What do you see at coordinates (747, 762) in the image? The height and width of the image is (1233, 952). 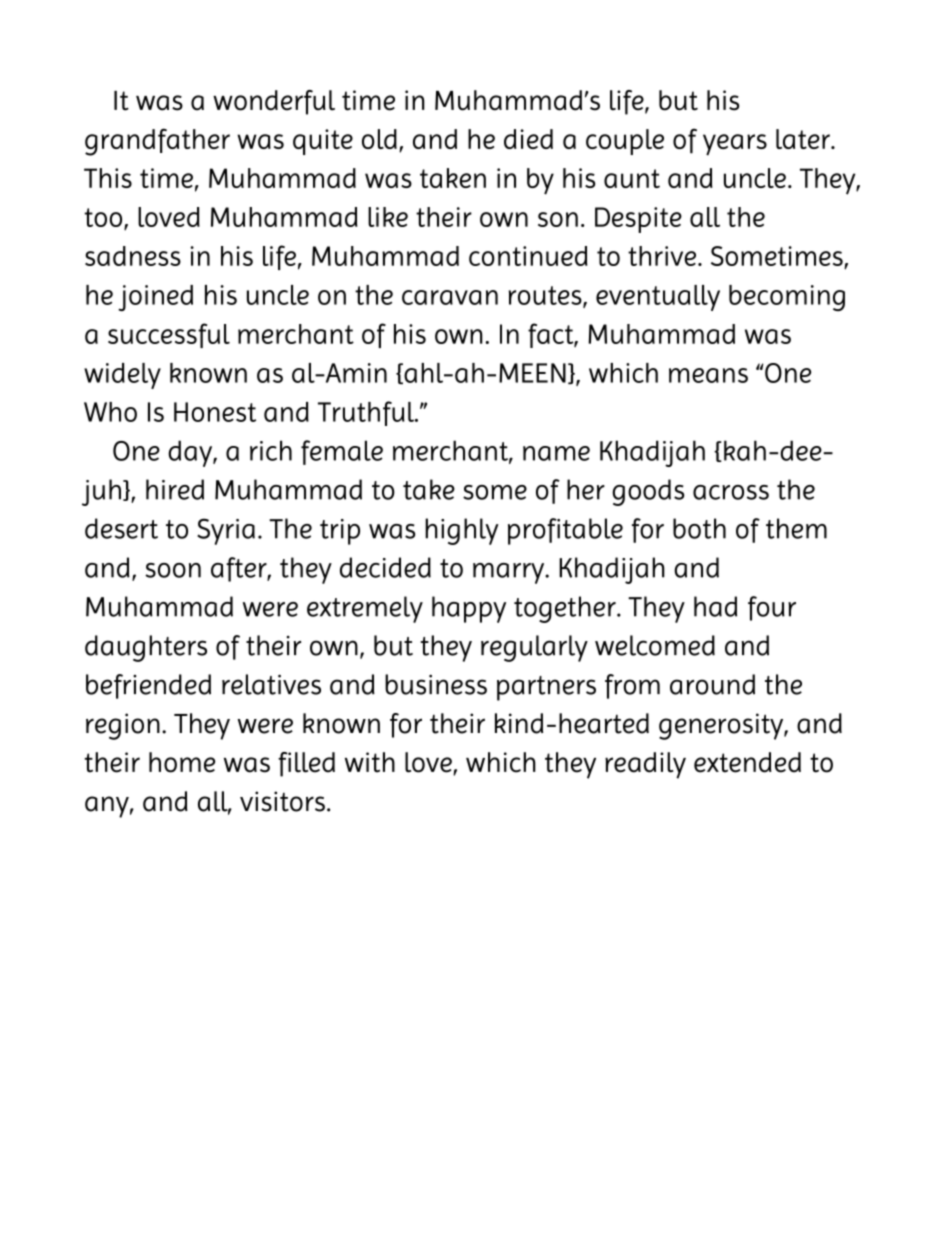 I see `extended` at bounding box center [747, 762].
